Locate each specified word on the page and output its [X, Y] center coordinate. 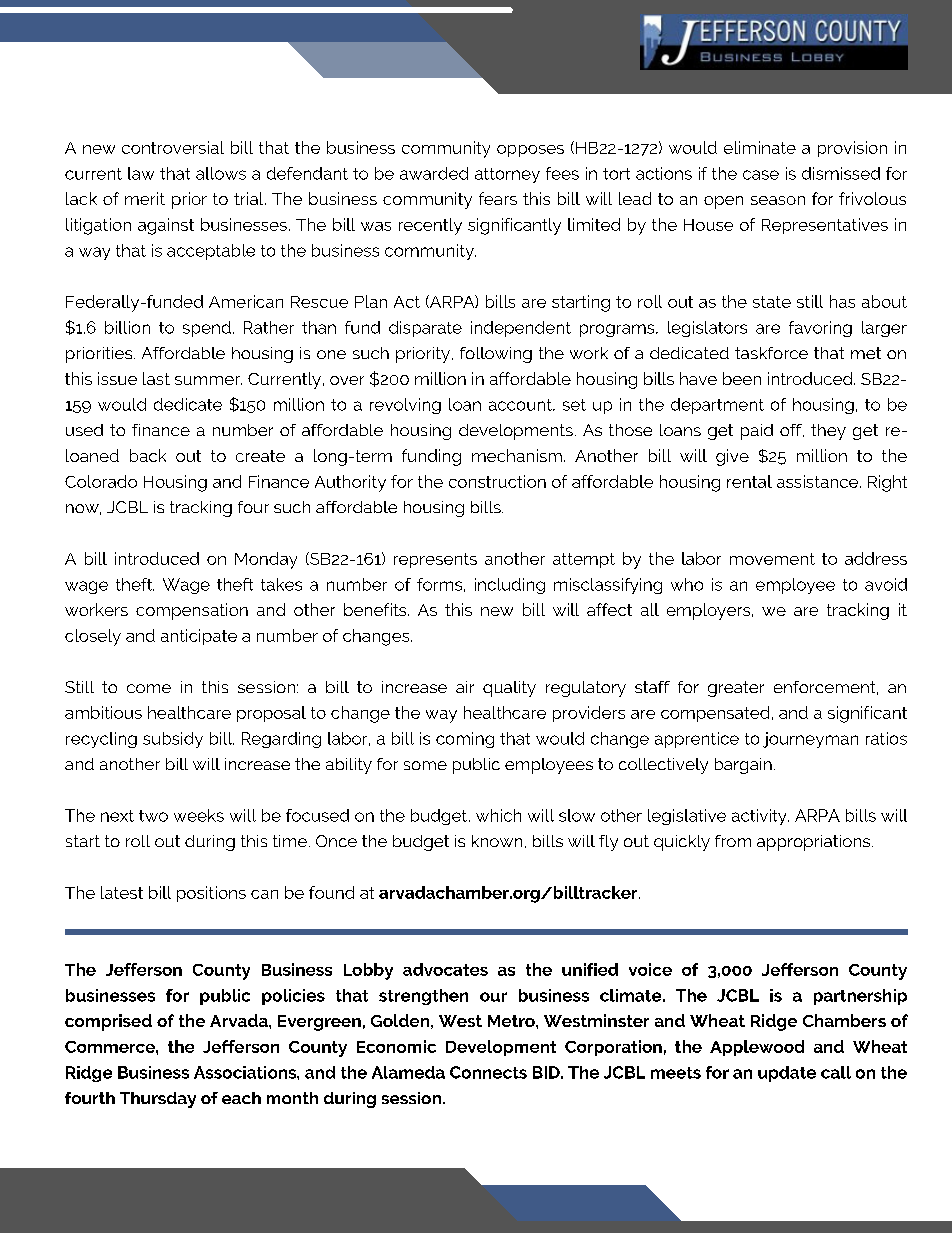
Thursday [158, 1100]
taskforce [771, 353]
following [496, 355]
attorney [507, 175]
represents [435, 560]
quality [509, 689]
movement [772, 559]
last [156, 378]
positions [211, 894]
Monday [266, 560]
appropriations [813, 843]
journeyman [810, 740]
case [761, 175]
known [497, 841]
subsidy [173, 740]
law [141, 173]
